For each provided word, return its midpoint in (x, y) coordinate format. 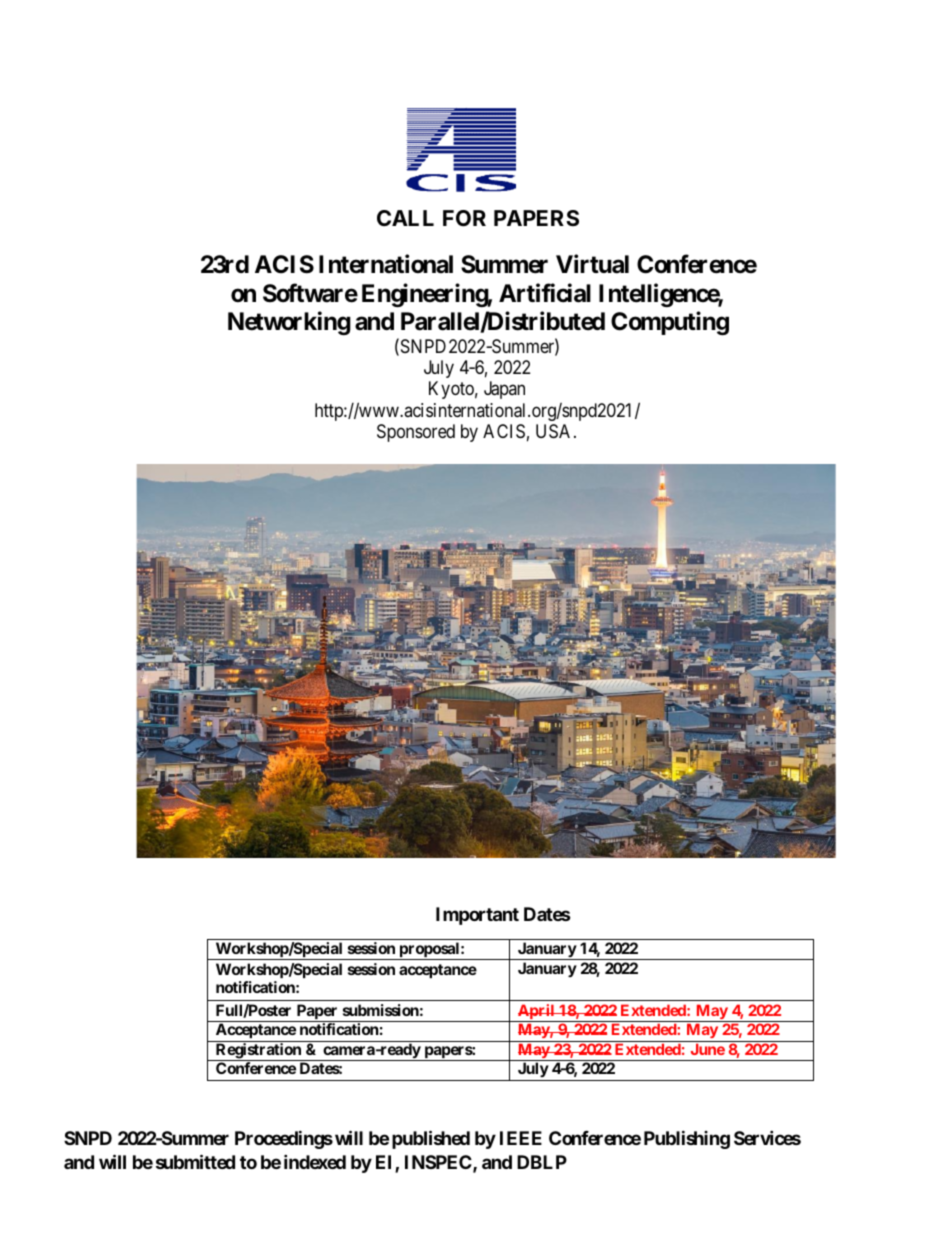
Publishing (687, 1139)
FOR (464, 218)
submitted (195, 1161)
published (431, 1139)
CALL (405, 218)
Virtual (592, 264)
